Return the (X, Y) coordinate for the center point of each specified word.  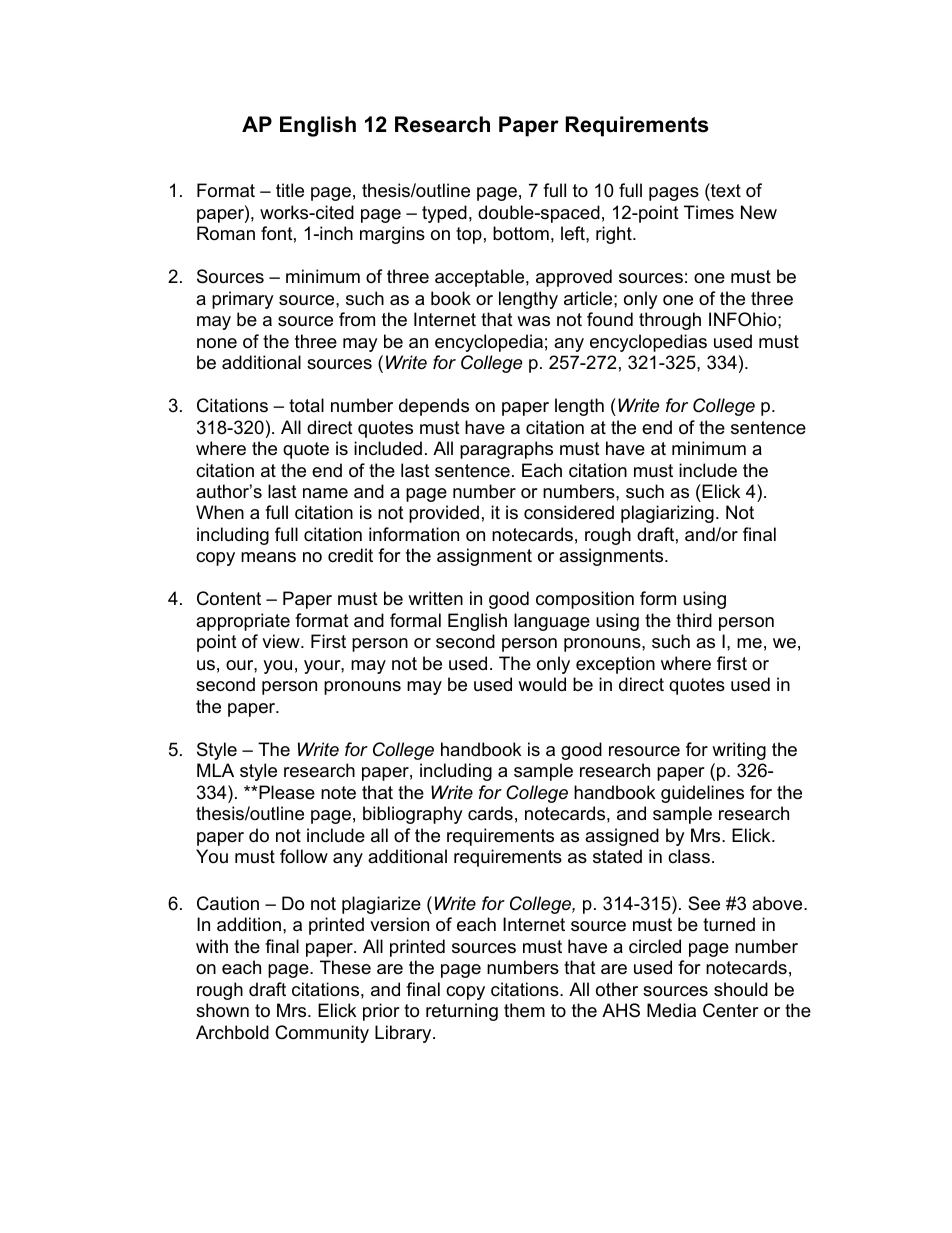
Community (322, 1034)
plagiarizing (667, 514)
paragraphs (506, 450)
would (542, 684)
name (325, 493)
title (290, 190)
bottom (521, 233)
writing (739, 751)
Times (709, 212)
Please (287, 792)
